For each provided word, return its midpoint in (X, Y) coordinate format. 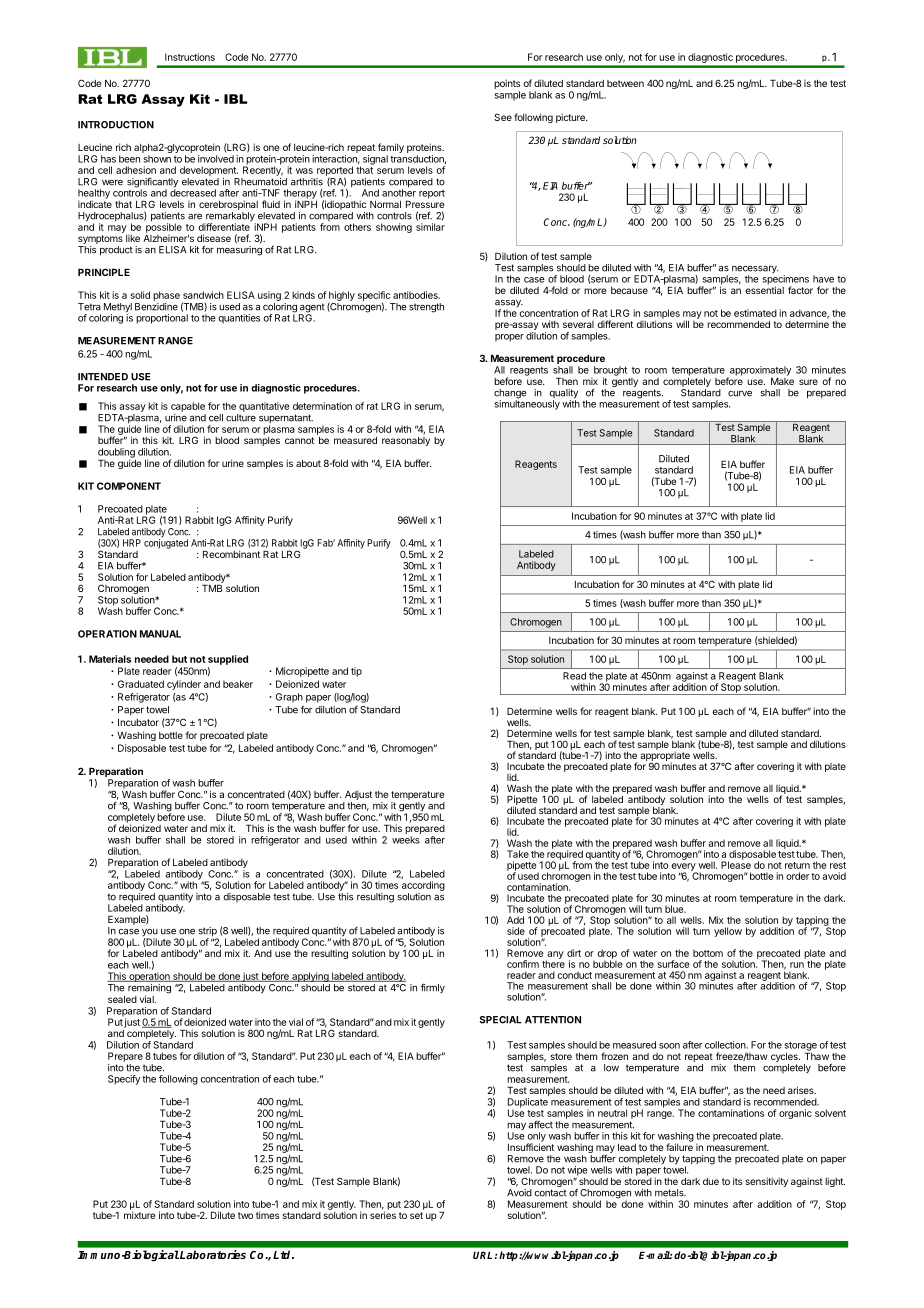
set (416, 1215)
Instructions (190, 57)
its (737, 1181)
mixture (139, 1214)
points (507, 85)
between (625, 83)
